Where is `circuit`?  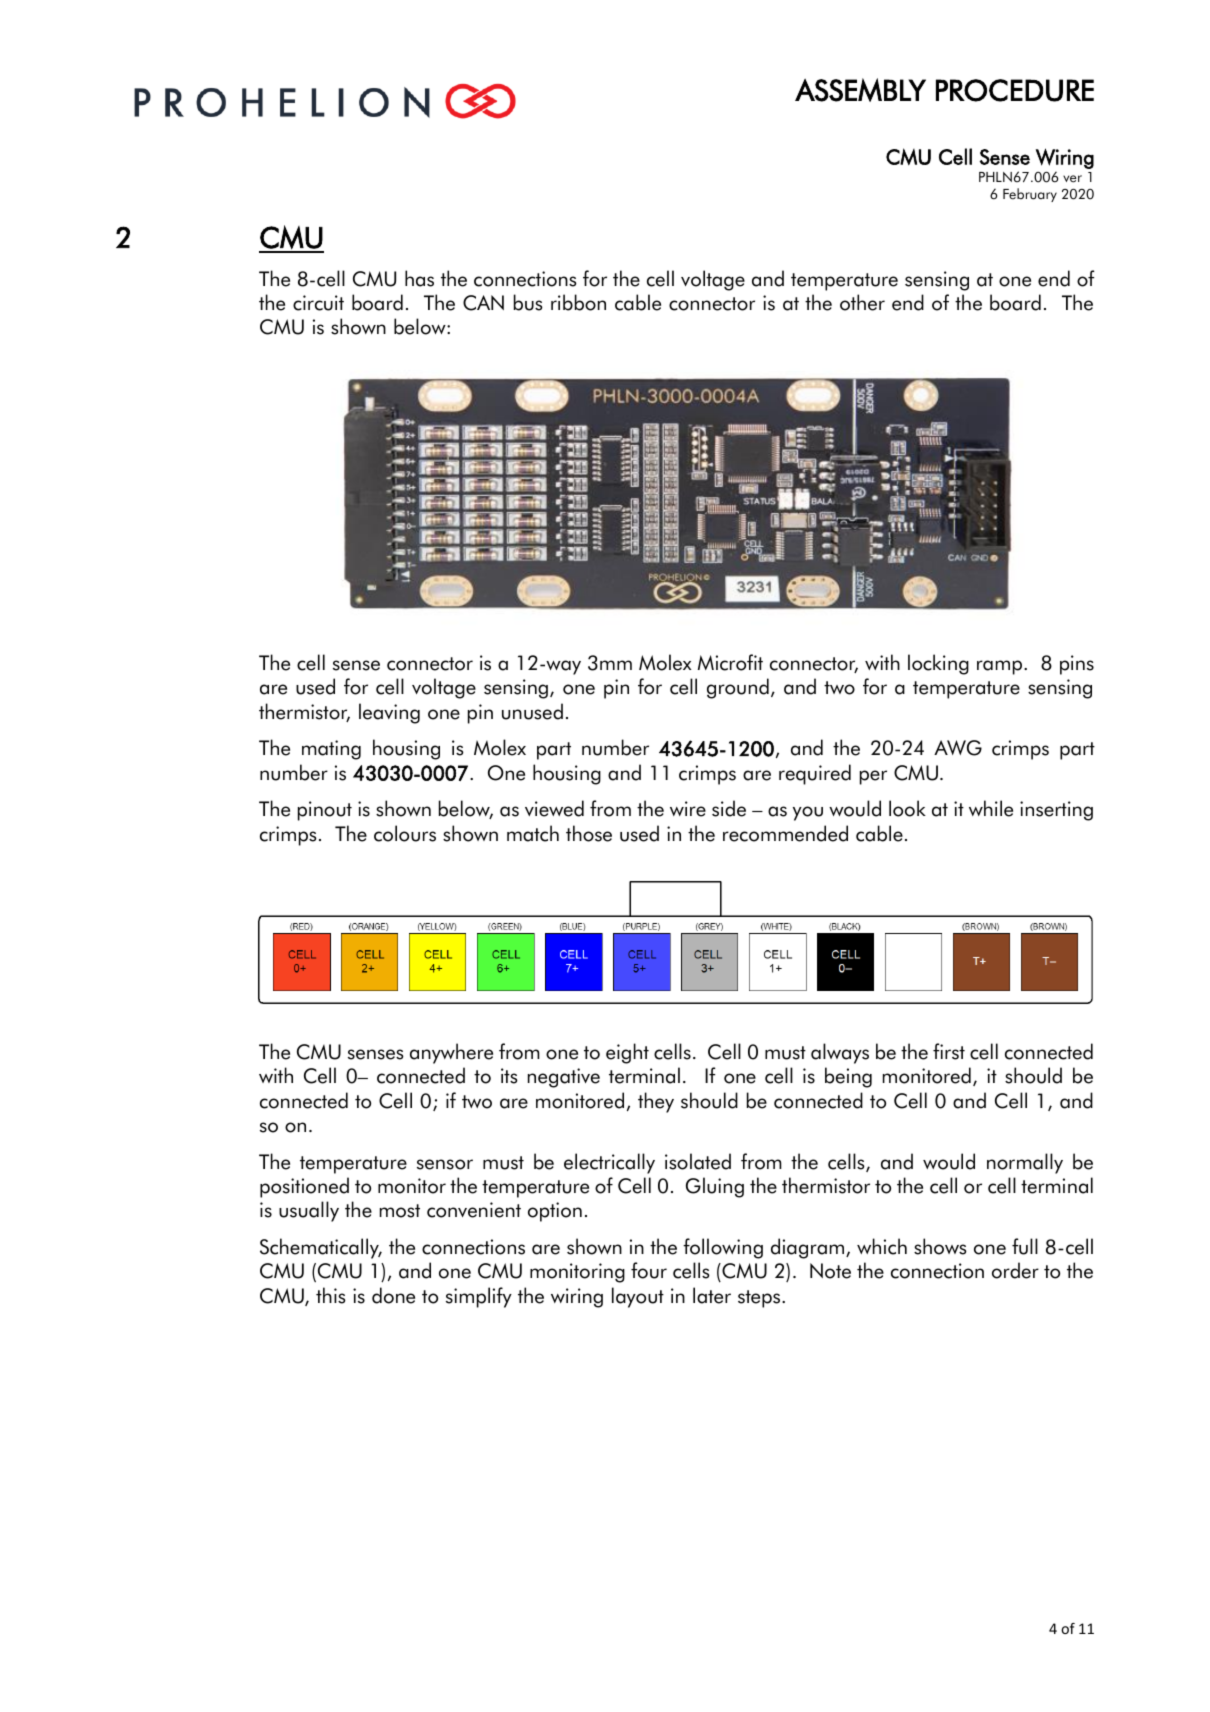 circuit is located at coordinates (318, 303).
